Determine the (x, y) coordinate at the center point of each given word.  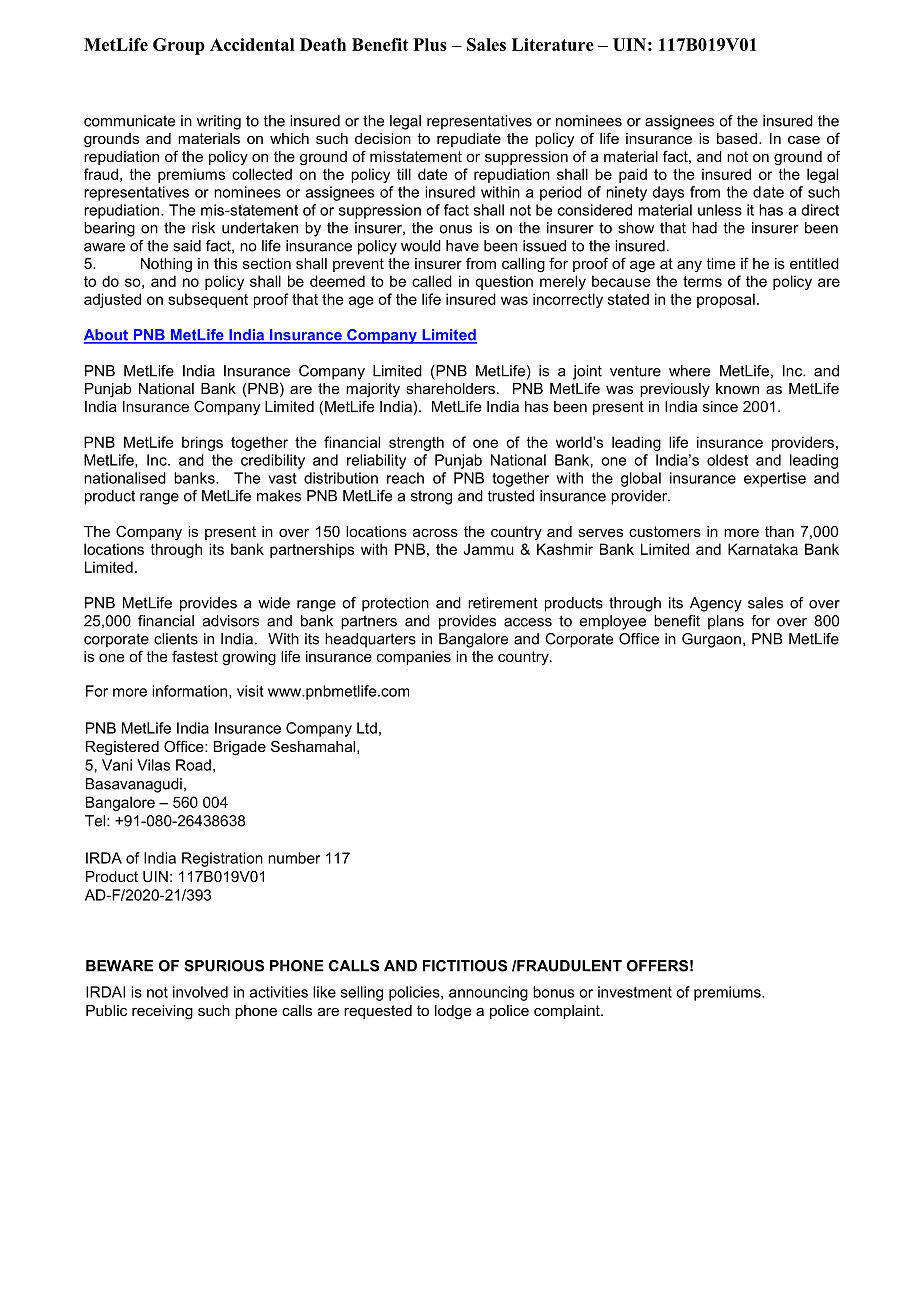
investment (635, 992)
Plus (430, 44)
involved (200, 992)
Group (179, 46)
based (737, 138)
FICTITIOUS (465, 966)
